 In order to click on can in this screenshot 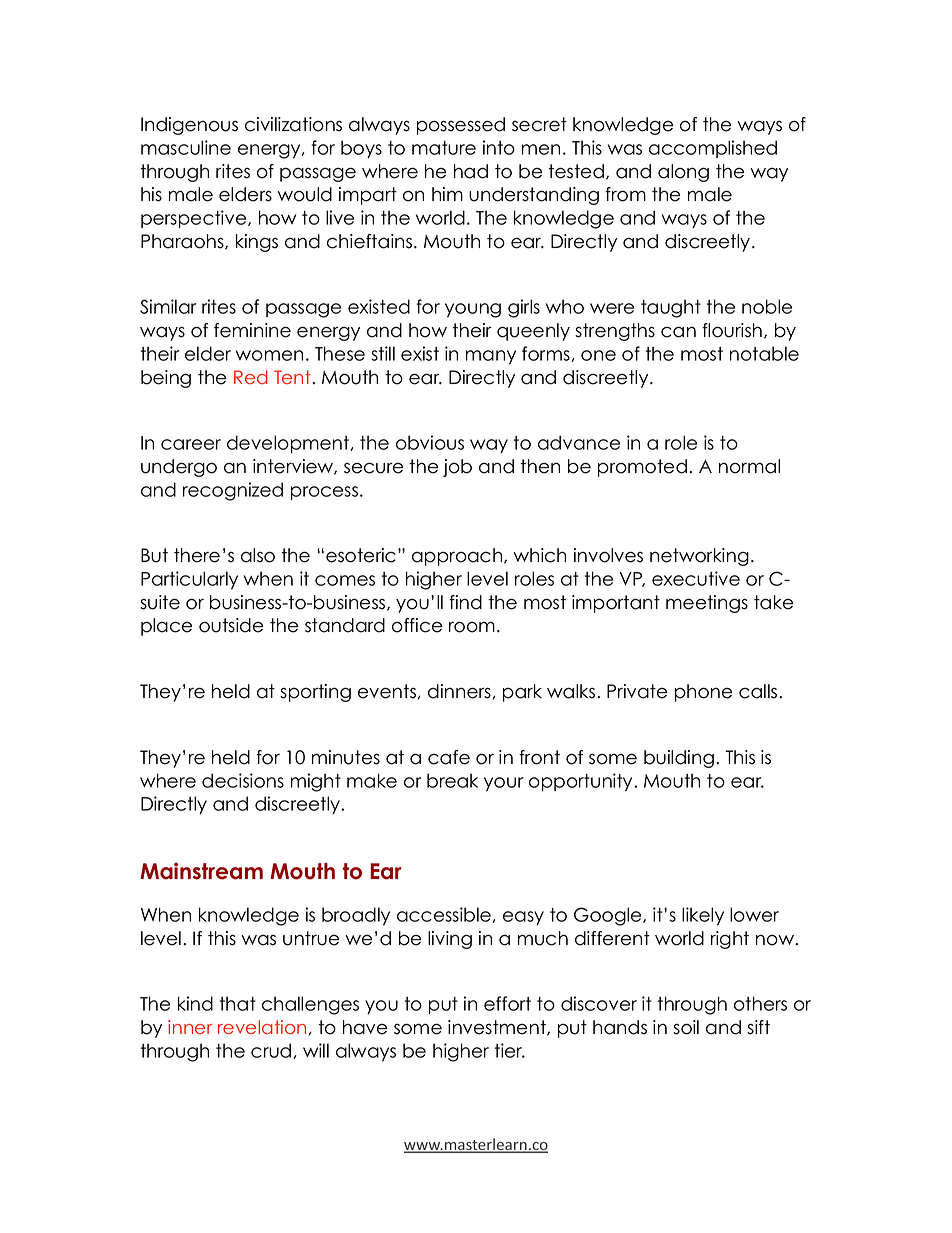, I will do `click(678, 332)`.
